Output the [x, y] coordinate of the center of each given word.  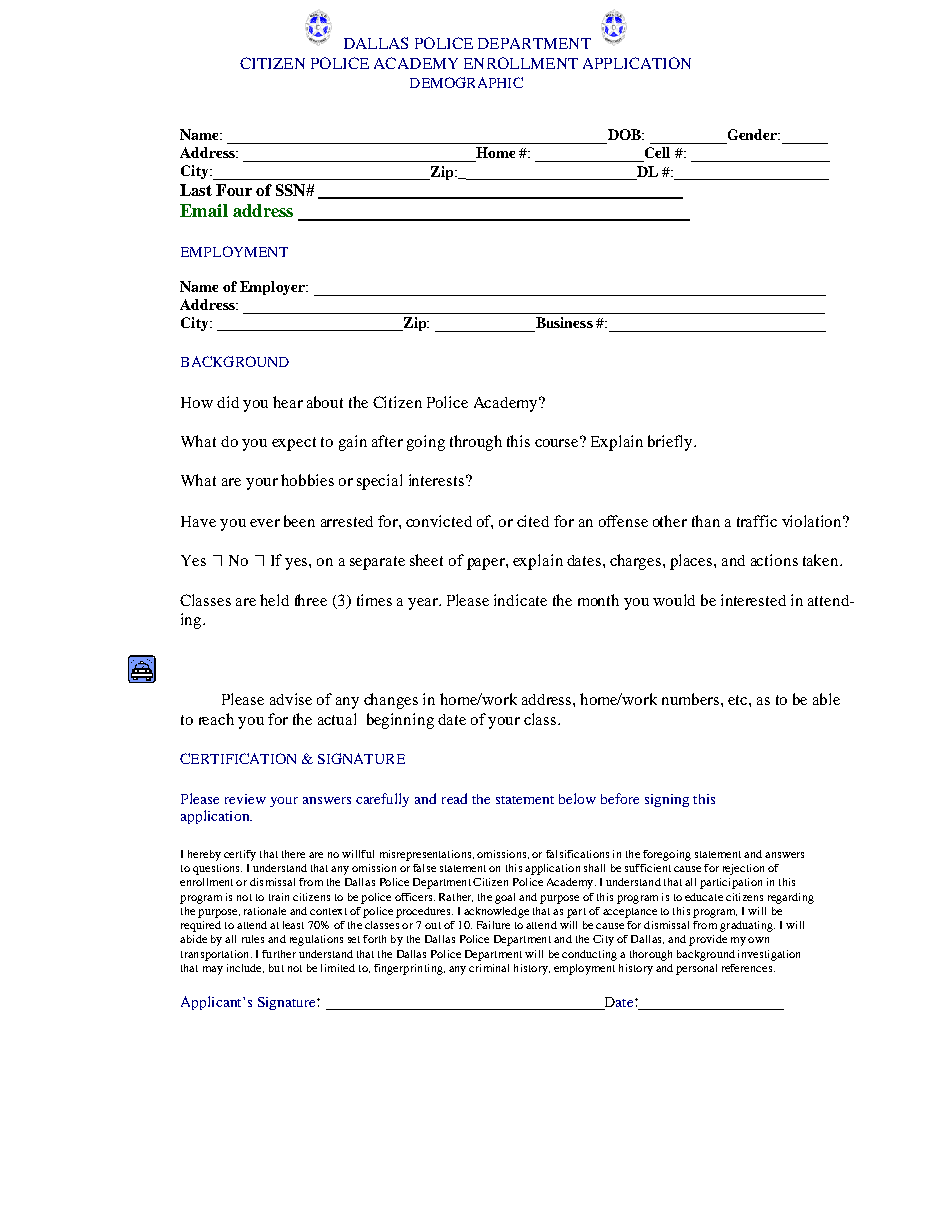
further [279, 954]
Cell [657, 152]
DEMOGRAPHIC [466, 82]
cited [533, 521]
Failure [493, 925]
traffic [757, 521]
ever [265, 523]
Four [234, 190]
